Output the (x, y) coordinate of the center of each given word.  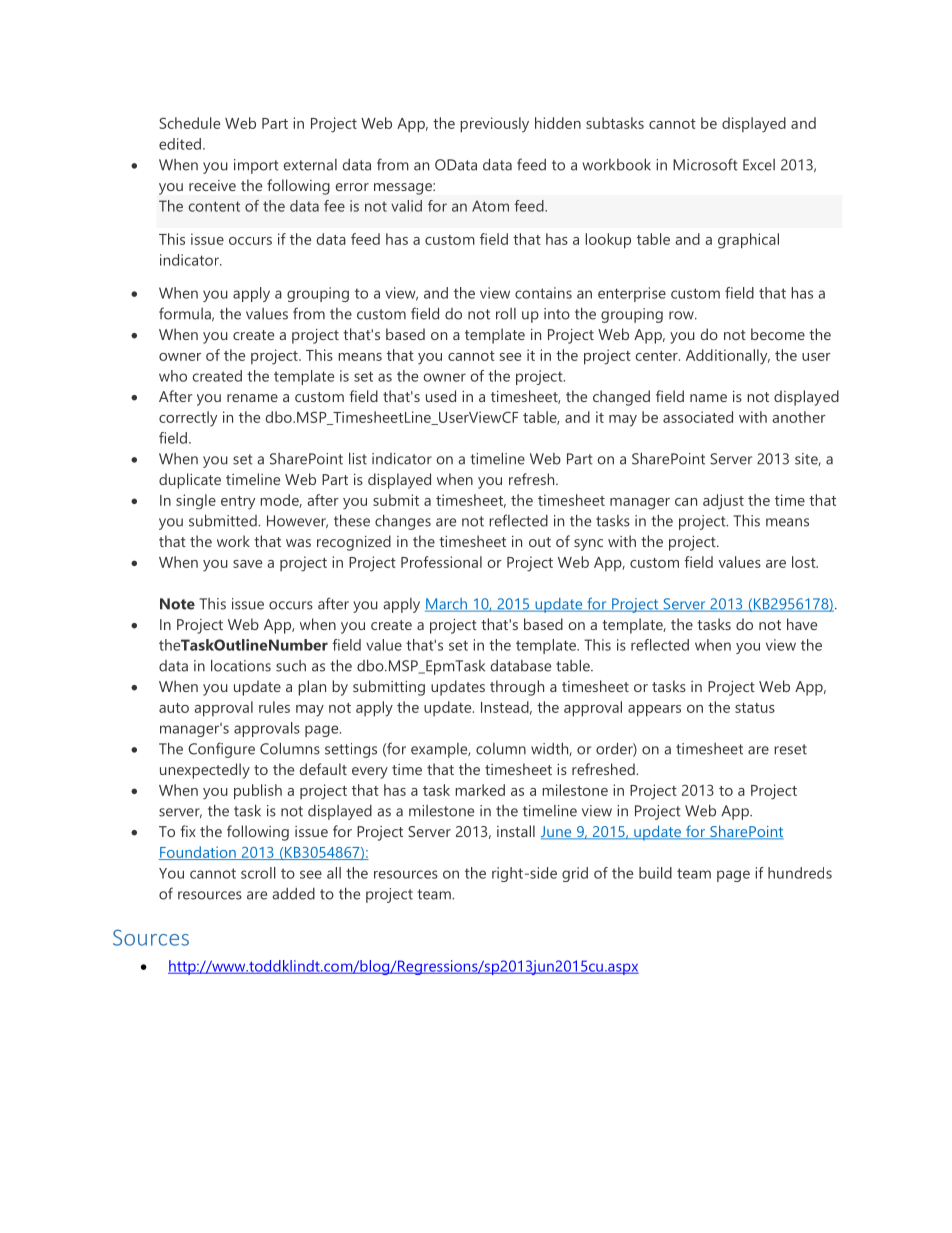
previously (494, 125)
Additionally (728, 357)
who (173, 376)
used (441, 396)
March (447, 605)
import (256, 166)
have (802, 624)
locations (241, 666)
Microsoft (705, 164)
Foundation (198, 853)
